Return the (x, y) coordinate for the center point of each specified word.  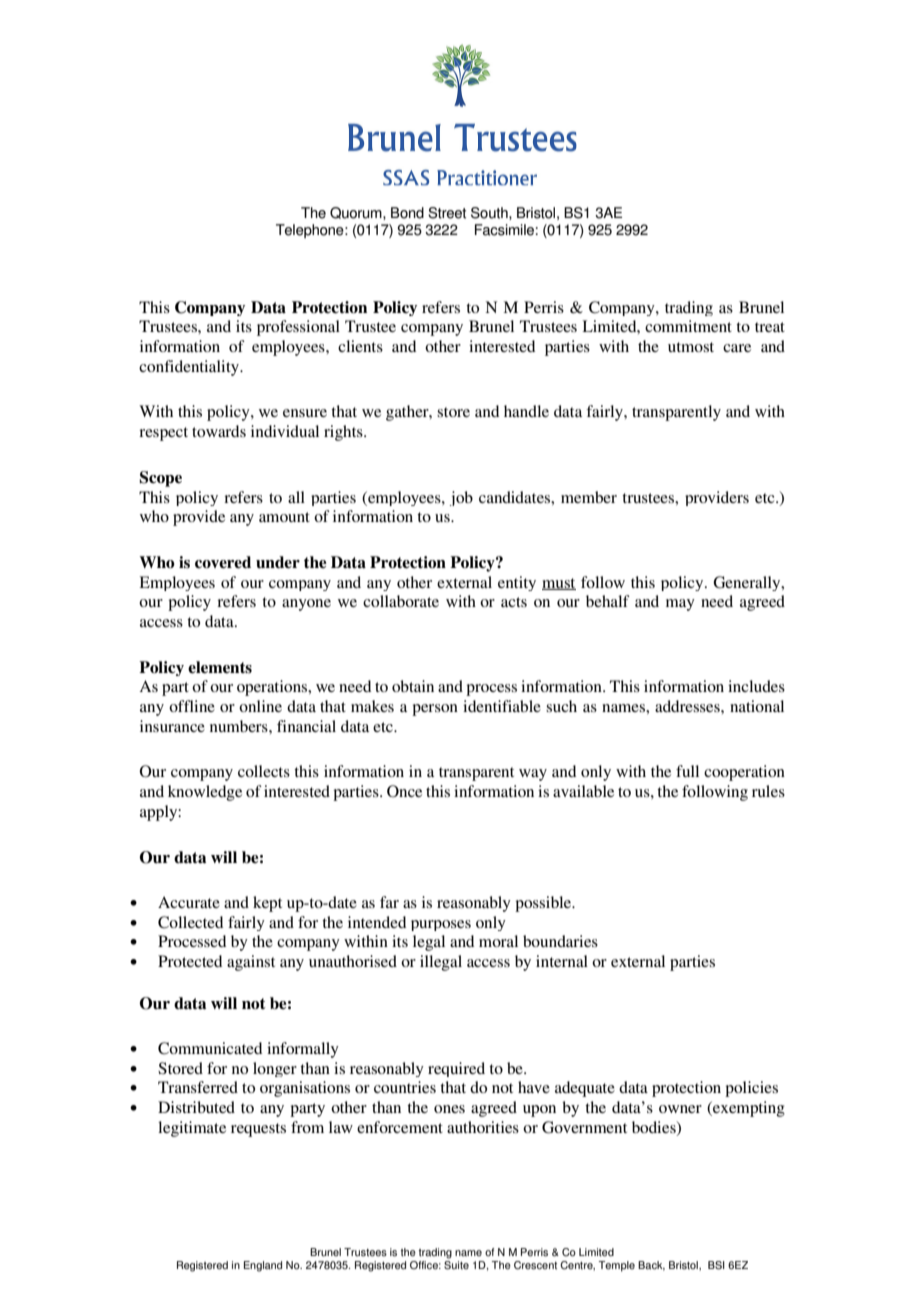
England (263, 1266)
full (687, 771)
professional (298, 328)
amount (284, 517)
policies (751, 1089)
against (251, 963)
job (461, 498)
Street (447, 213)
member (589, 497)
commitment (688, 326)
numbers (240, 726)
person (435, 710)
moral (498, 941)
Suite (456, 1265)
